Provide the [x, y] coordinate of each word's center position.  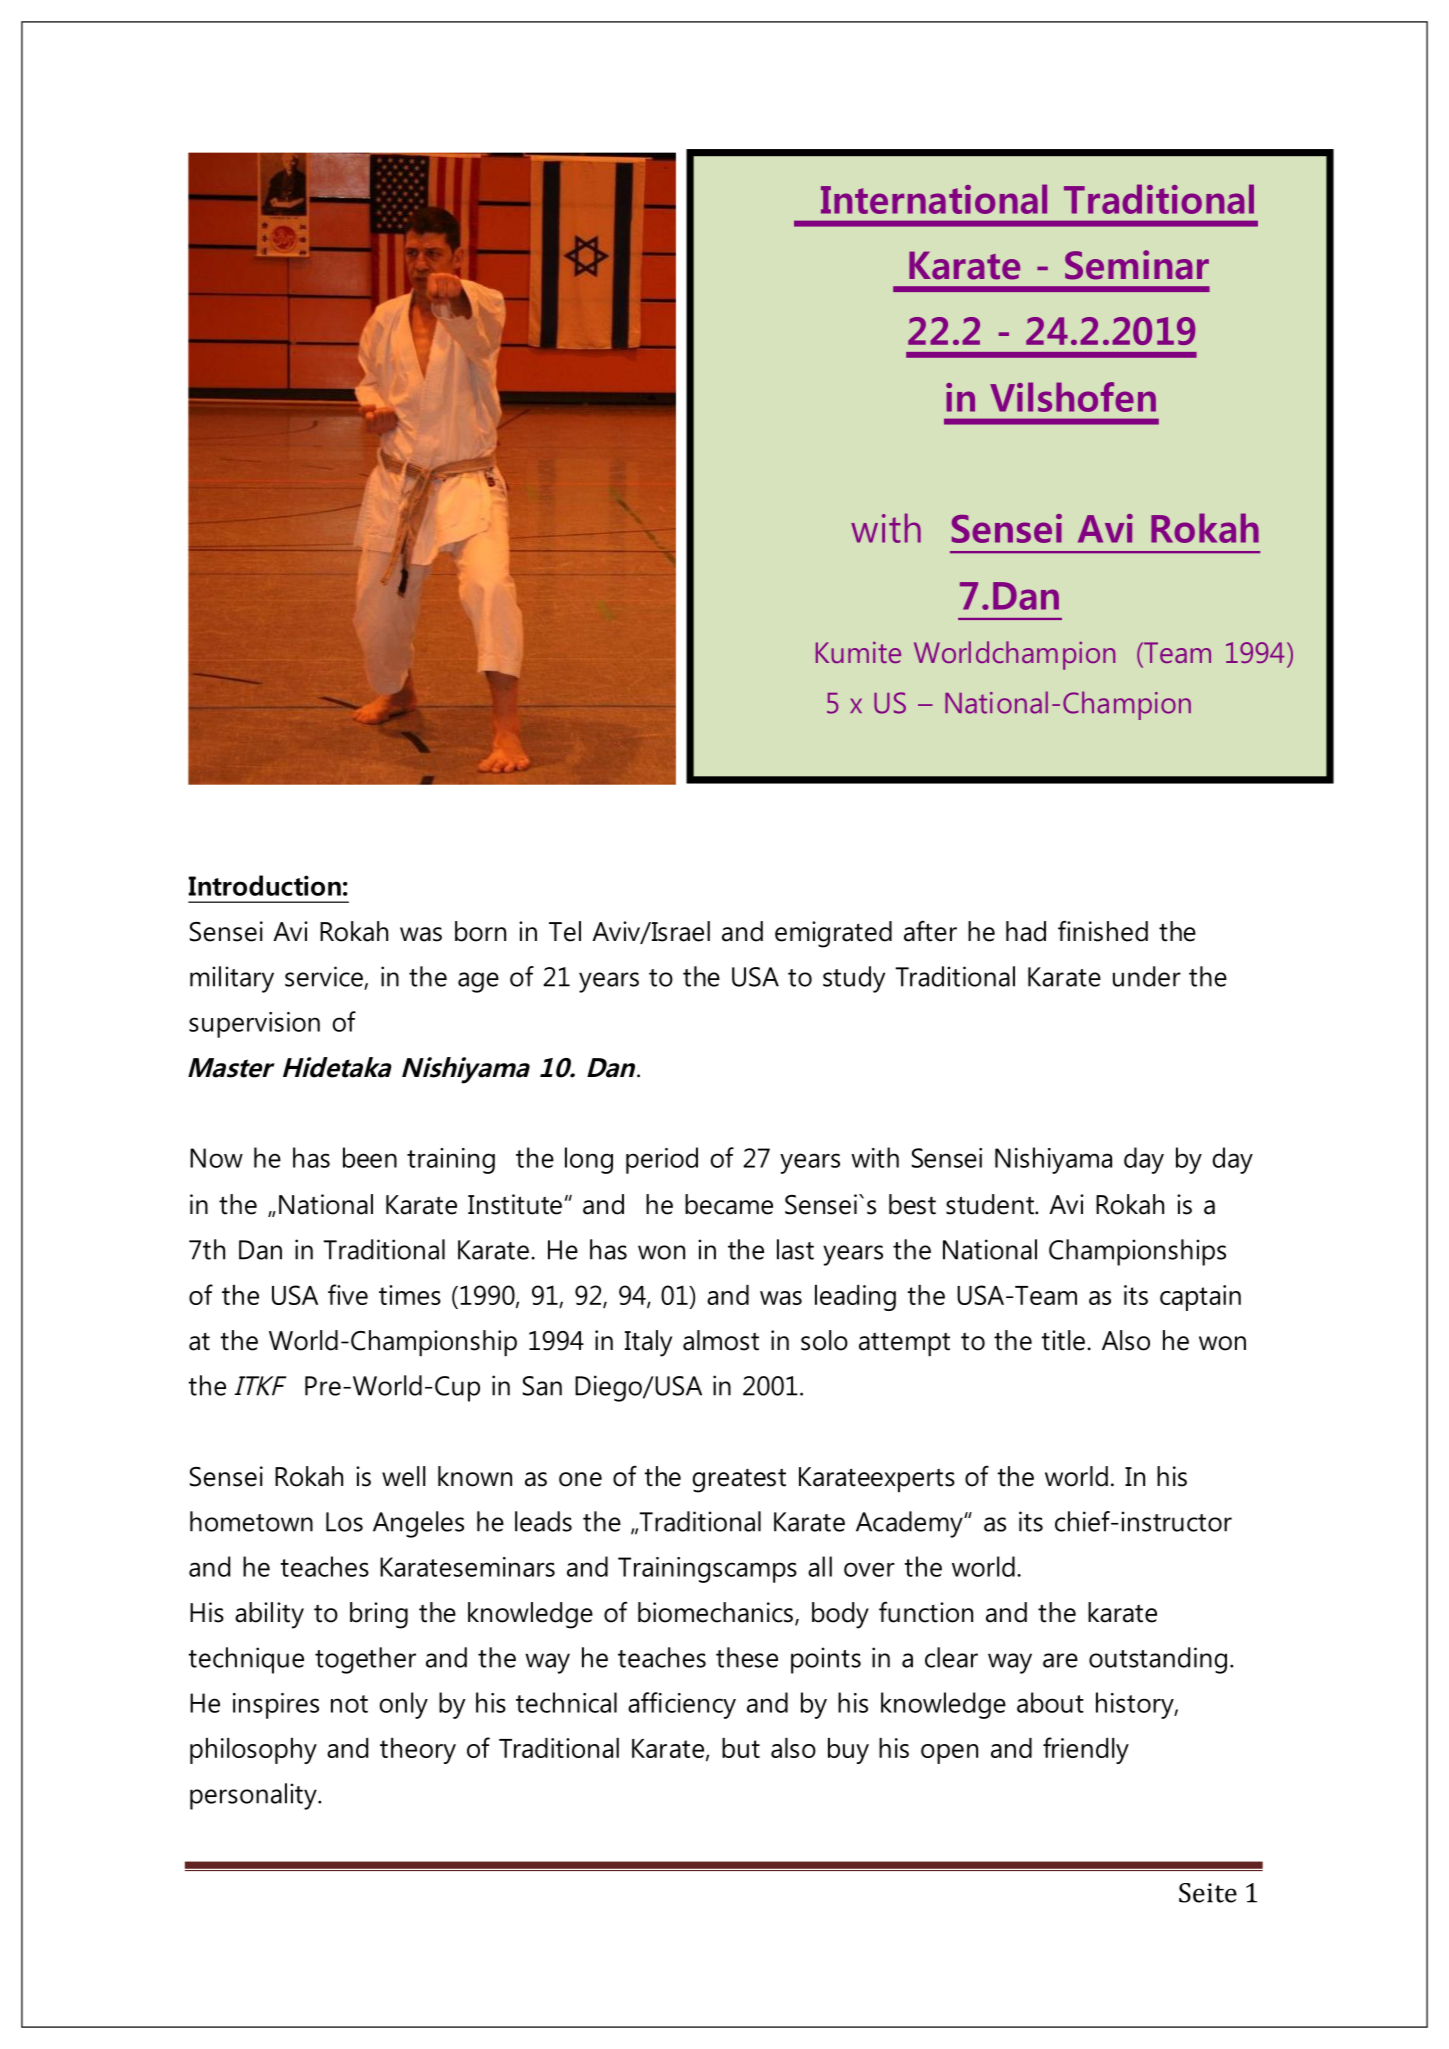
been [370, 1157]
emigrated [833, 934]
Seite [1208, 1893]
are [1060, 1660]
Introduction [265, 885]
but [741, 1748]
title [1063, 1340]
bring [379, 1615]
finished [1103, 931]
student [991, 1204]
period [662, 1160]
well [404, 1476]
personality [254, 1796]
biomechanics [715, 1612]
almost [721, 1340]
